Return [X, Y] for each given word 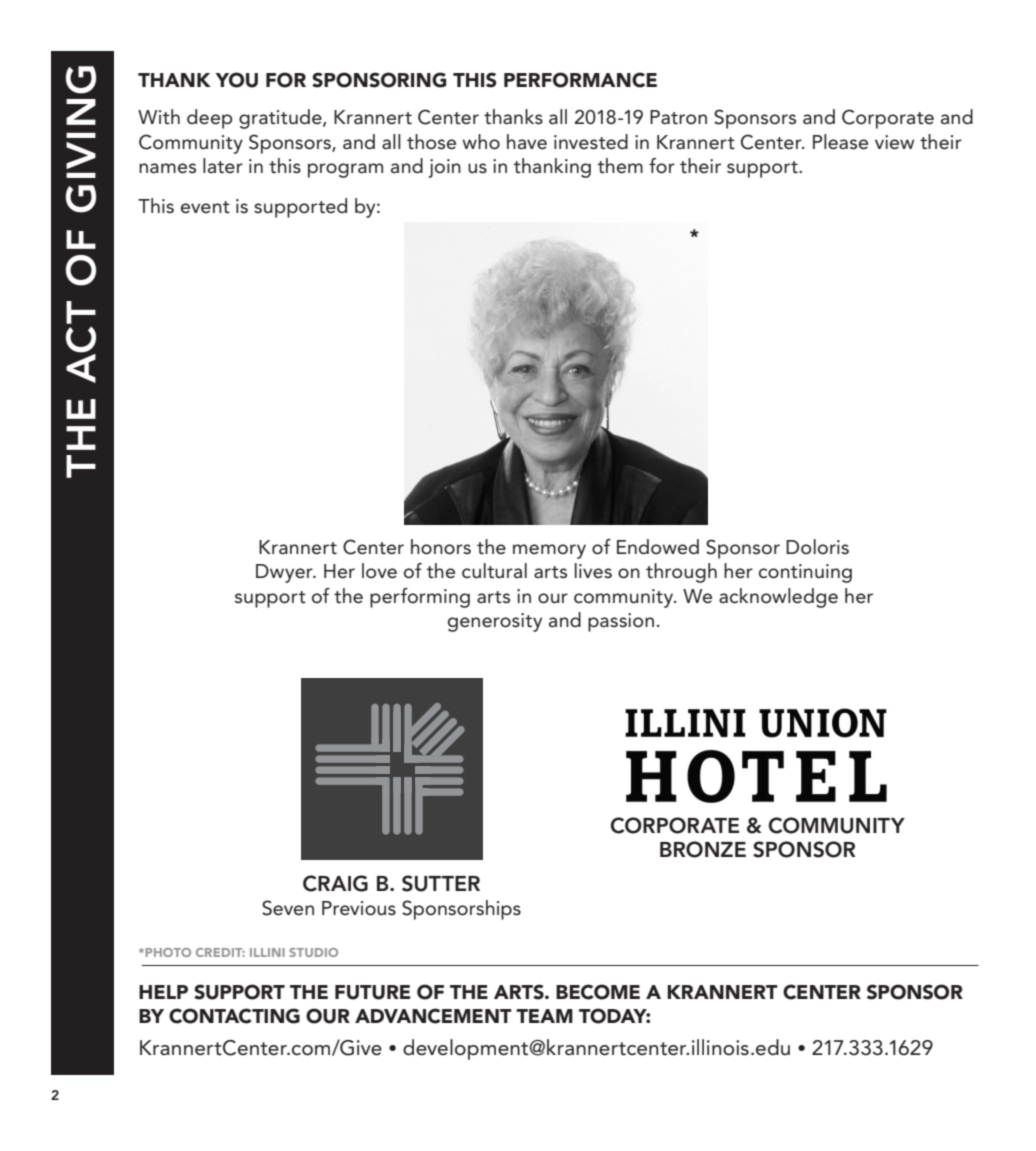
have [527, 142]
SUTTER [441, 883]
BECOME [598, 992]
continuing [805, 573]
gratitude [281, 119]
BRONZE [703, 849]
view [894, 142]
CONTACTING [234, 1016]
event [205, 207]
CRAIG [335, 883]
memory [549, 551]
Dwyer [285, 573]
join [444, 168]
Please [840, 142]
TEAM [544, 1016]
